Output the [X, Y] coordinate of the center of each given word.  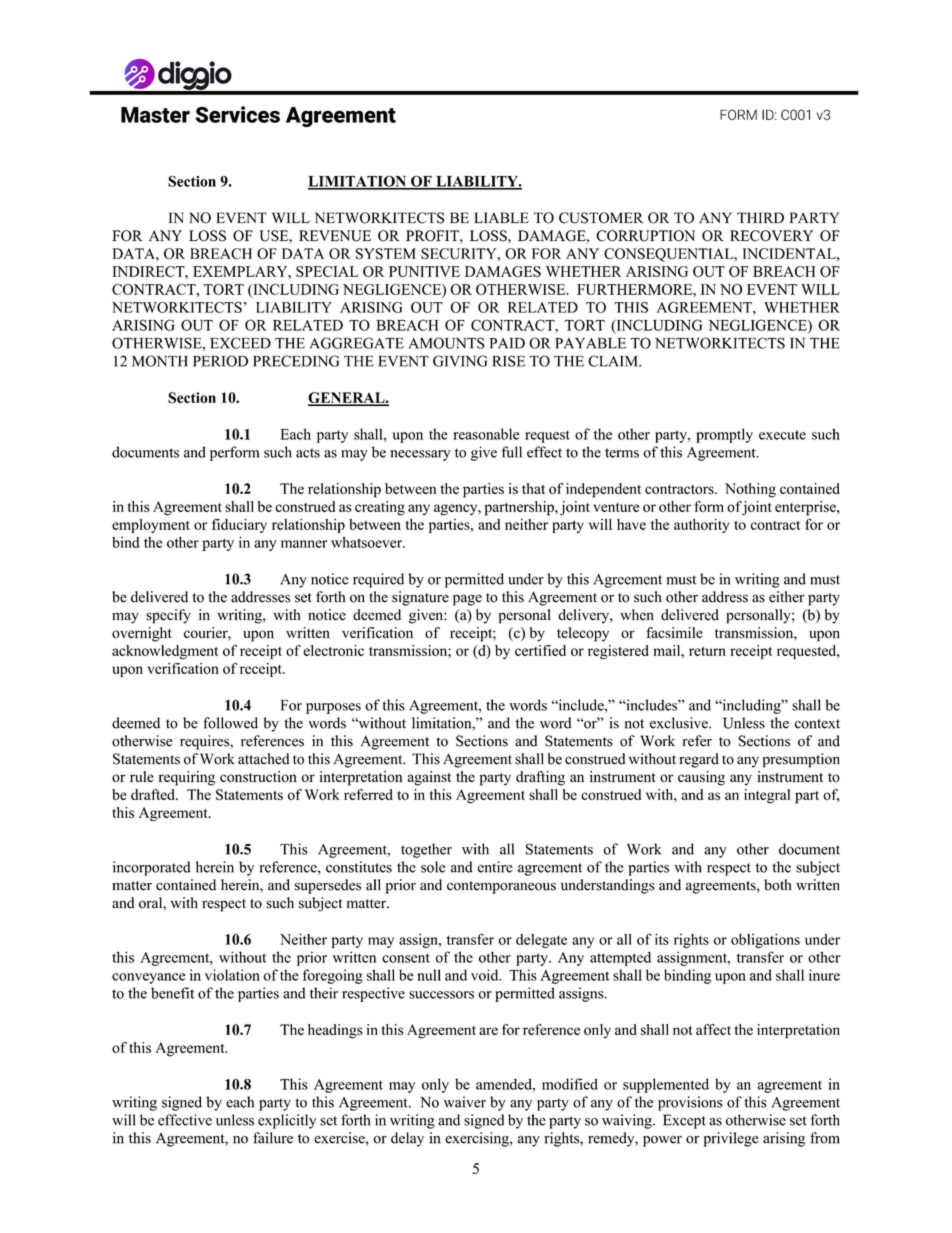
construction [258, 776]
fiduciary [239, 525]
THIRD [760, 217]
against [429, 778]
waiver [465, 1102]
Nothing [750, 490]
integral [767, 796]
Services [238, 114]
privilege [730, 1139]
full [512, 452]
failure [273, 1138]
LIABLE [501, 217]
